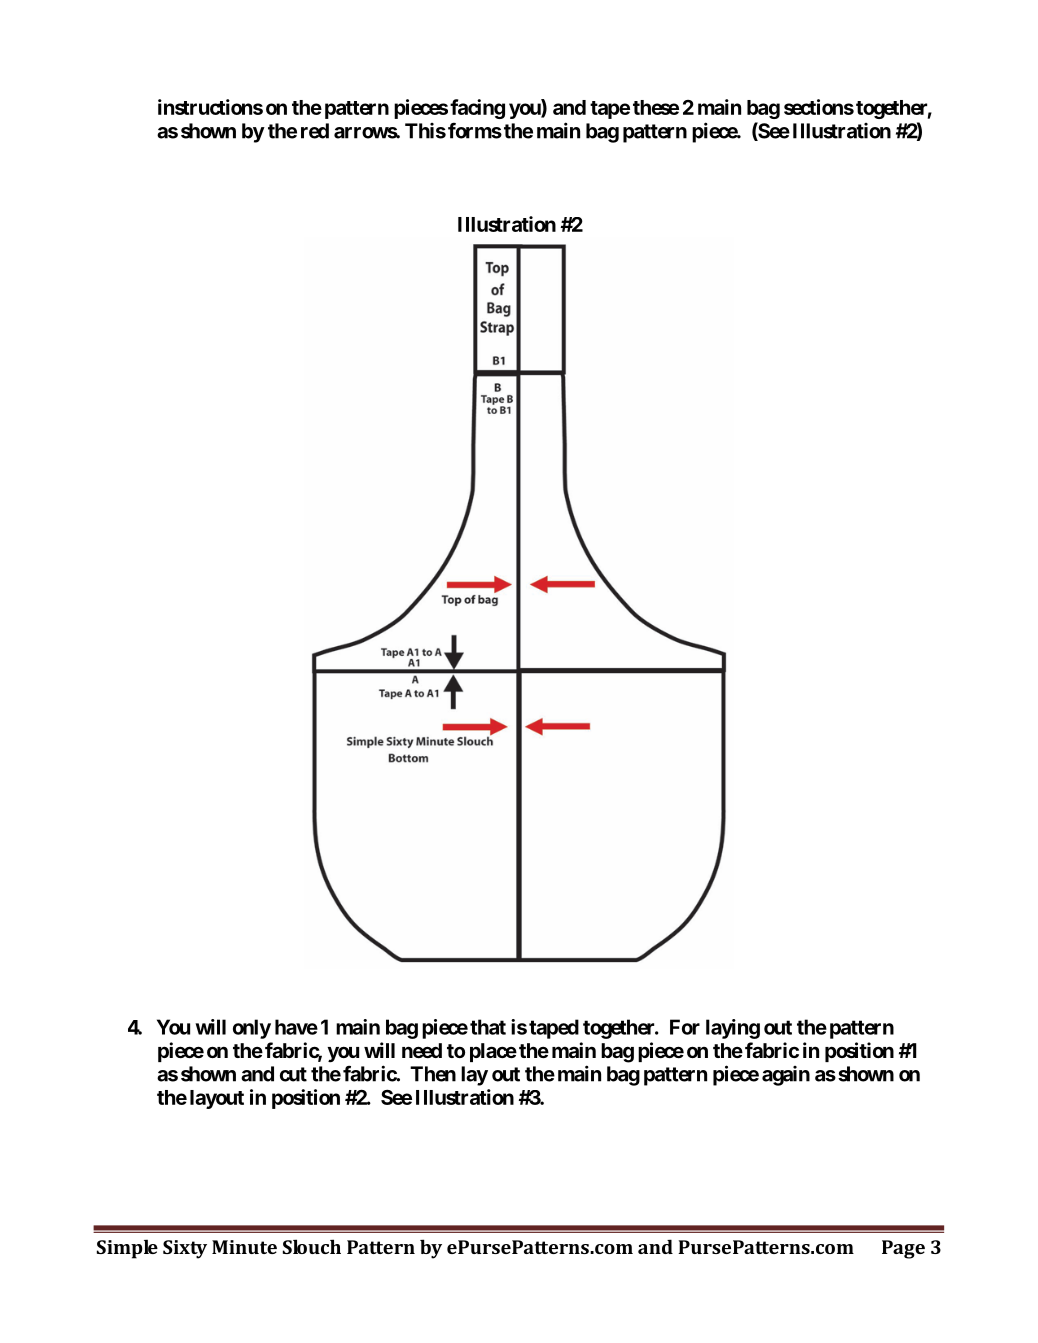 The image size is (1038, 1343). I want to click on Minute, so click(244, 1247).
